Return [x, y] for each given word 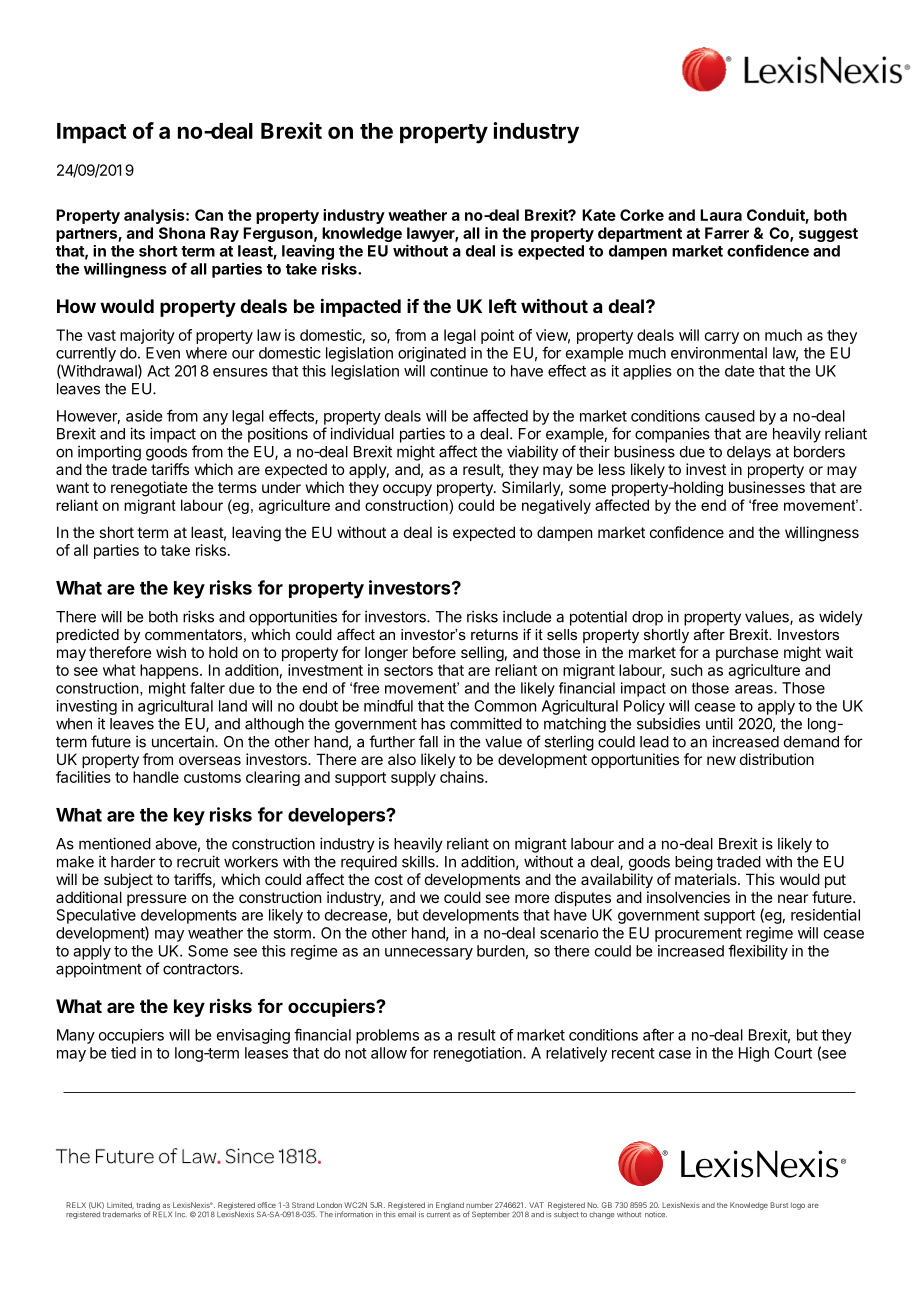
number [479, 1205]
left [503, 306]
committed [486, 723]
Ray [224, 234]
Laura [721, 215]
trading [147, 1207]
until [719, 723]
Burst [779, 1205]
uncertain [184, 741]
